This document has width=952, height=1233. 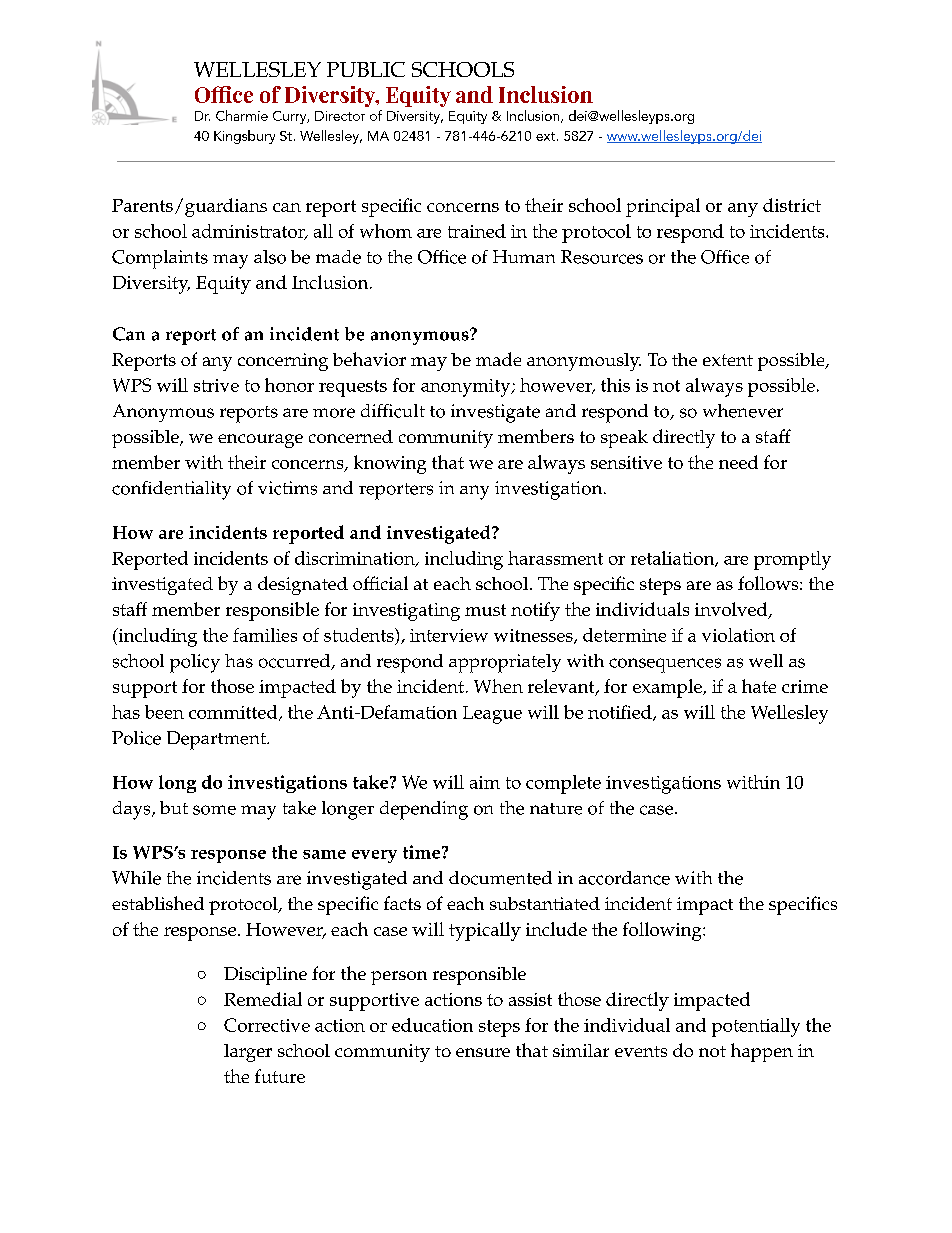 I want to click on larger, so click(x=248, y=1053).
